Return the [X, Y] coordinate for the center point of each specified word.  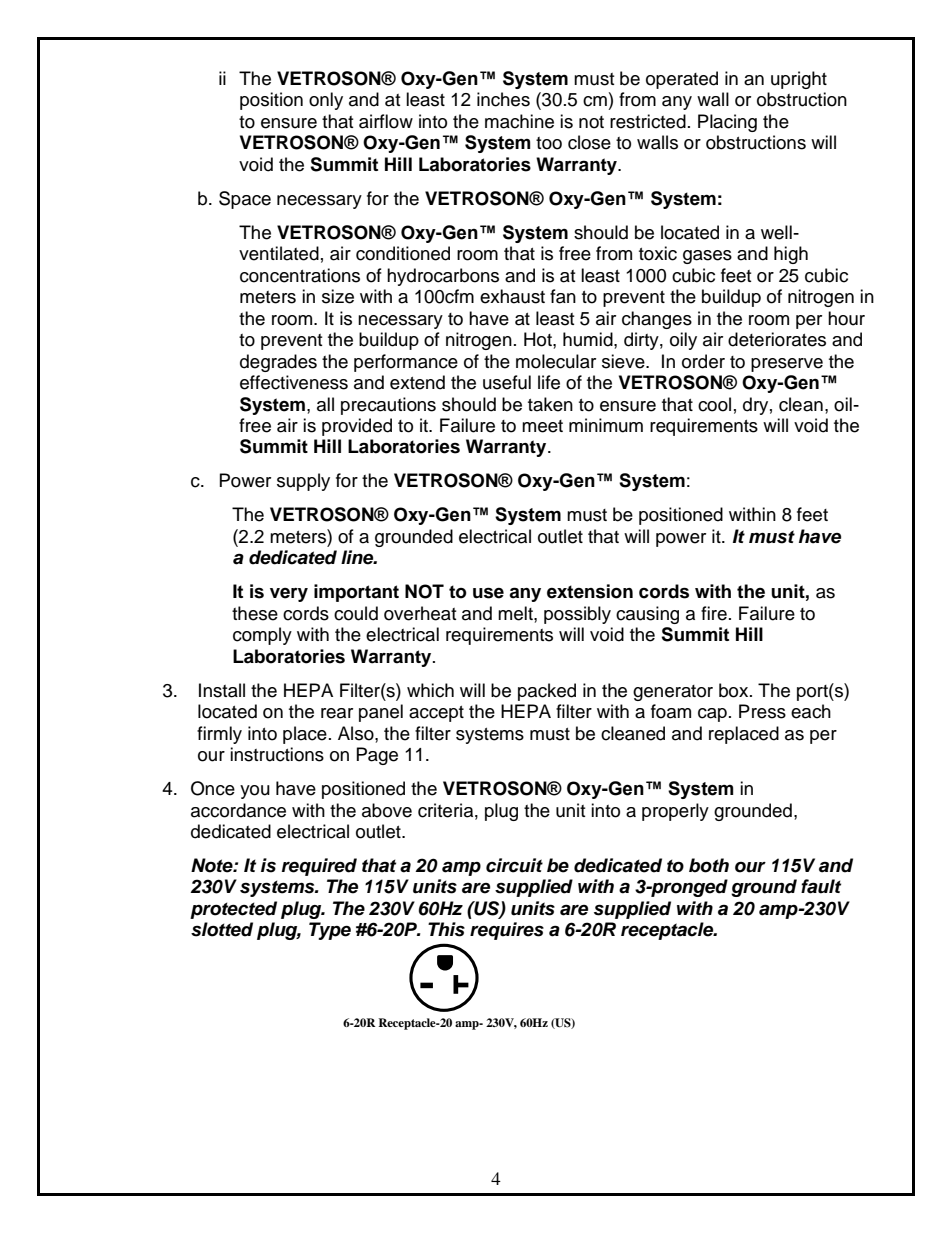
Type [330, 931]
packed [547, 692]
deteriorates [777, 339]
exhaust [512, 296]
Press [762, 711]
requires [507, 931]
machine [519, 121]
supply [303, 482]
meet [542, 426]
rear [337, 713]
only [326, 101]
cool [714, 404]
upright [799, 80]
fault [821, 886]
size [338, 296]
